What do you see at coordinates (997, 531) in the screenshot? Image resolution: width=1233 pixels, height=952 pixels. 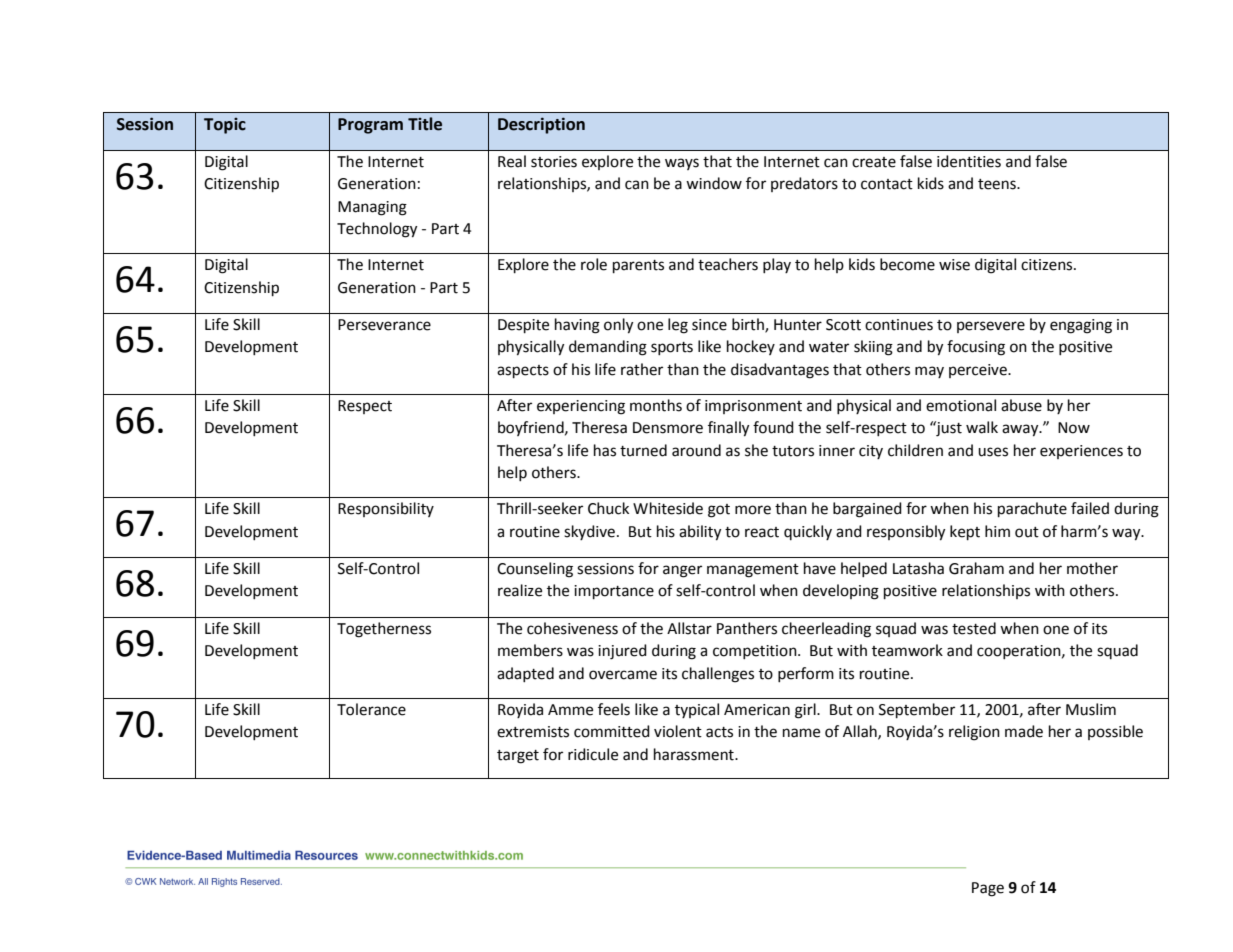 I see `him` at bounding box center [997, 531].
